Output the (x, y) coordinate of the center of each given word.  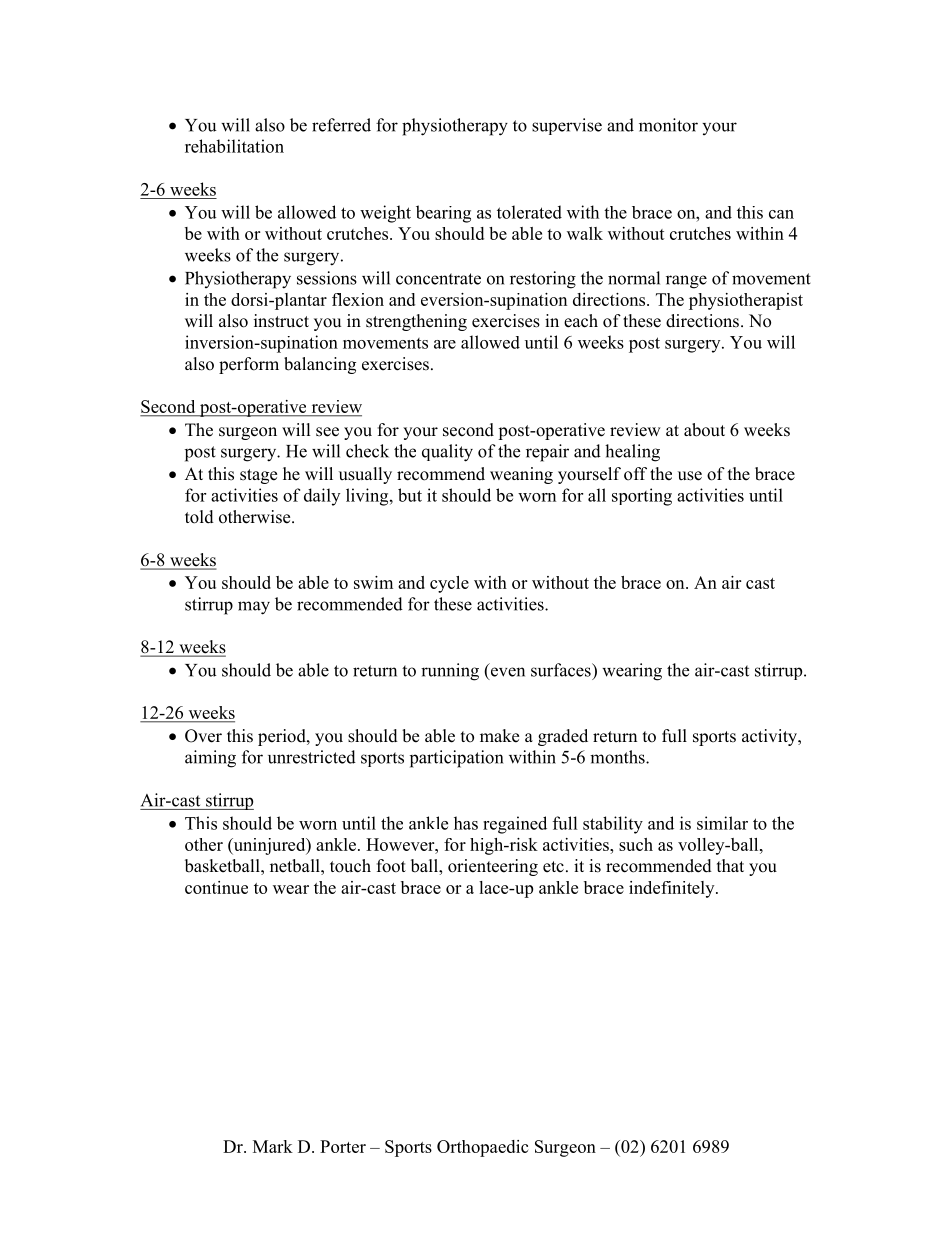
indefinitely (673, 889)
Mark (273, 1146)
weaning (521, 475)
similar (722, 823)
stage (258, 476)
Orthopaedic (482, 1148)
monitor (668, 125)
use (690, 476)
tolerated (529, 212)
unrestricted (312, 757)
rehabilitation (234, 146)
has (466, 823)
